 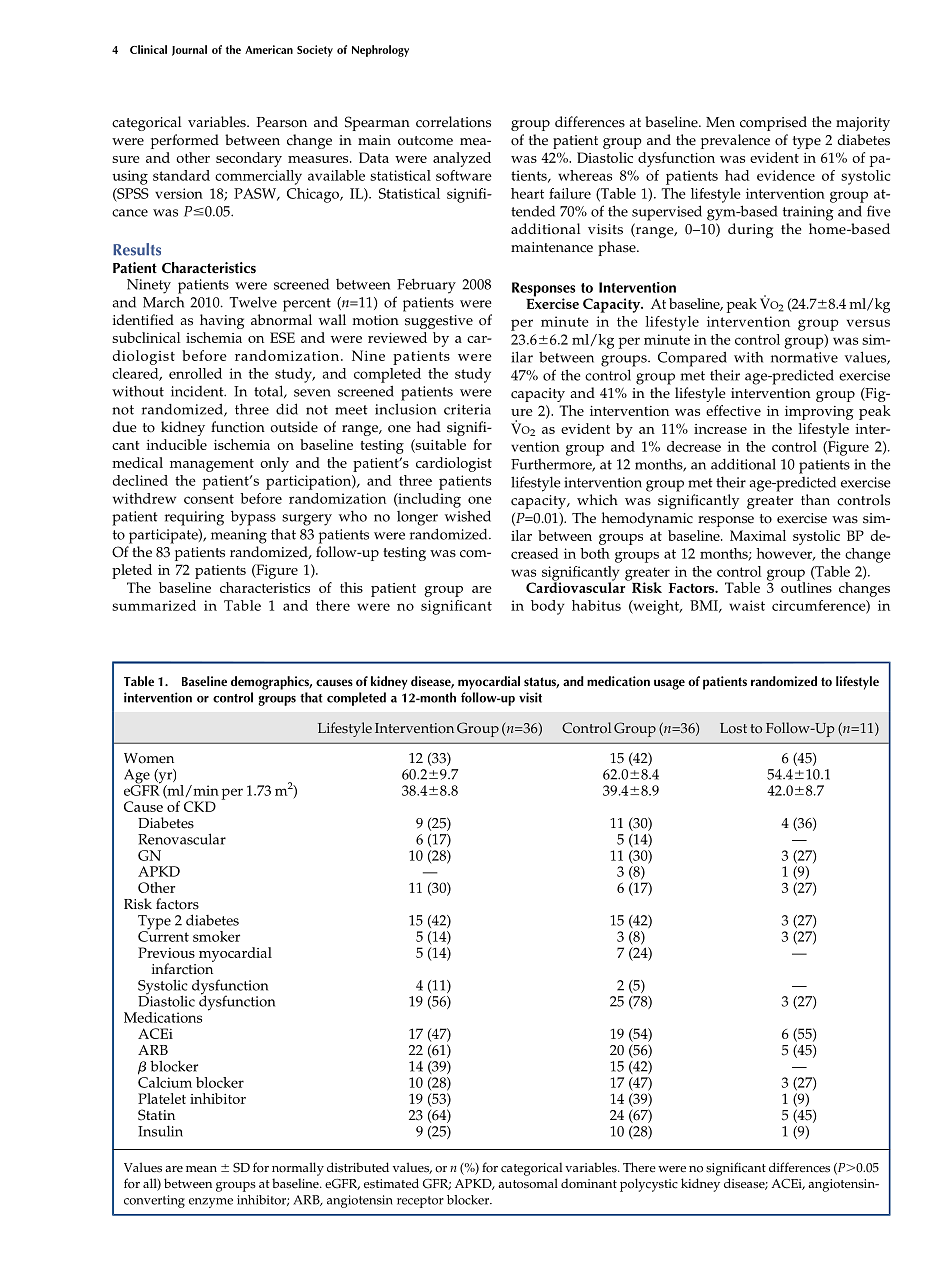 I want to click on smoker, so click(x=216, y=936).
